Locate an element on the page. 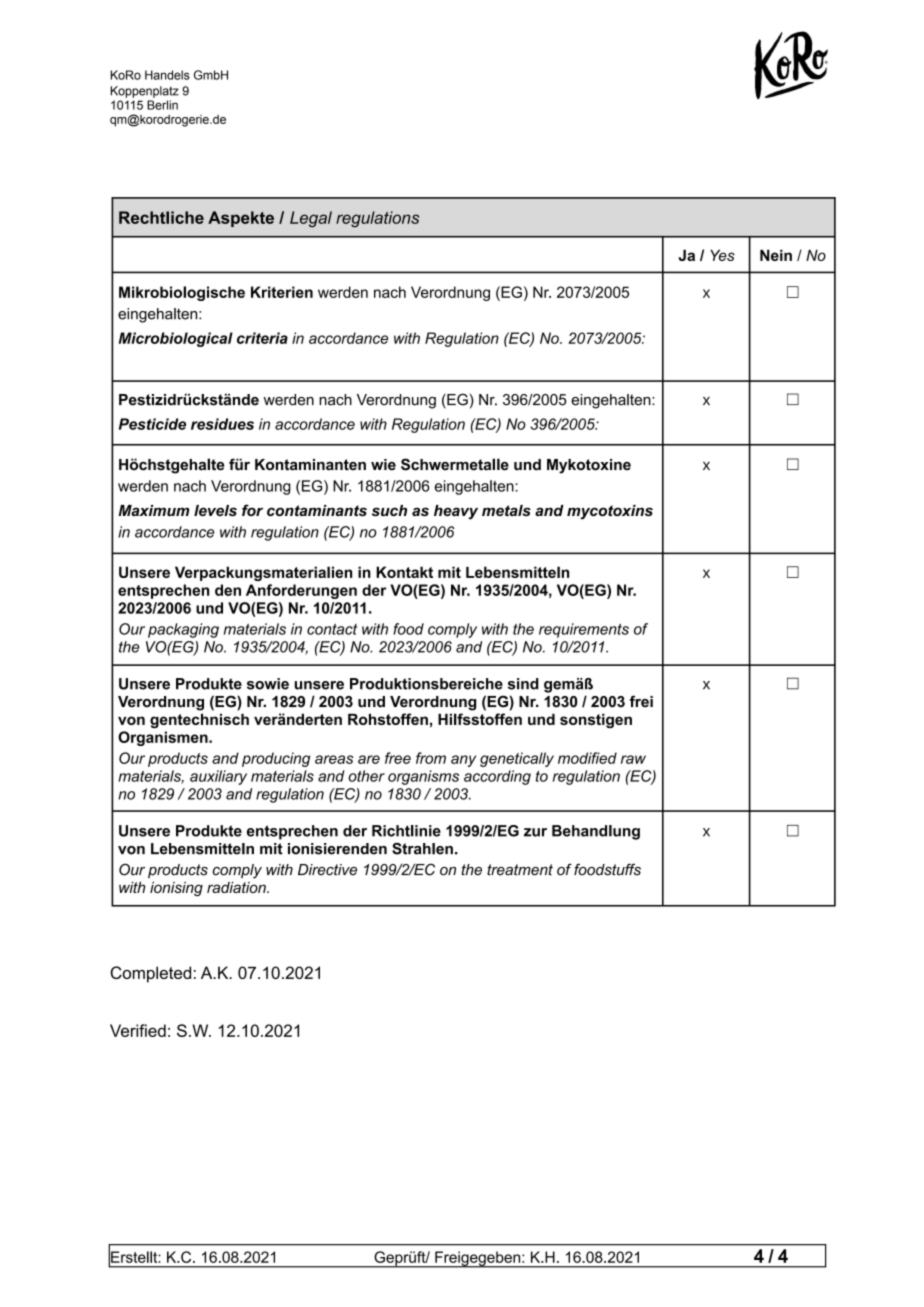 This page has width=924, height=1307. Legal is located at coordinates (311, 219).
